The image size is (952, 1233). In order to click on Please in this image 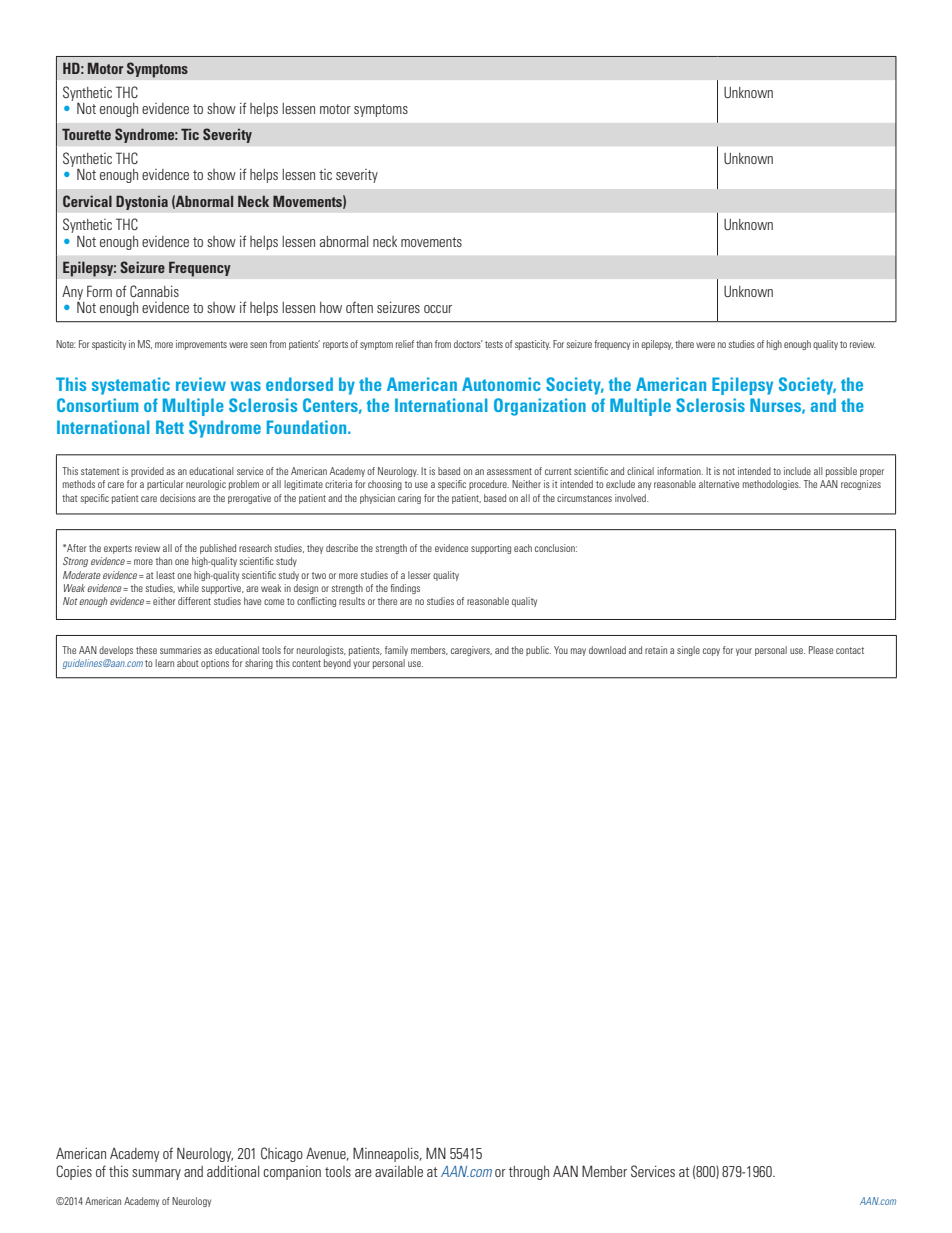, I will do `click(821, 650)`.
